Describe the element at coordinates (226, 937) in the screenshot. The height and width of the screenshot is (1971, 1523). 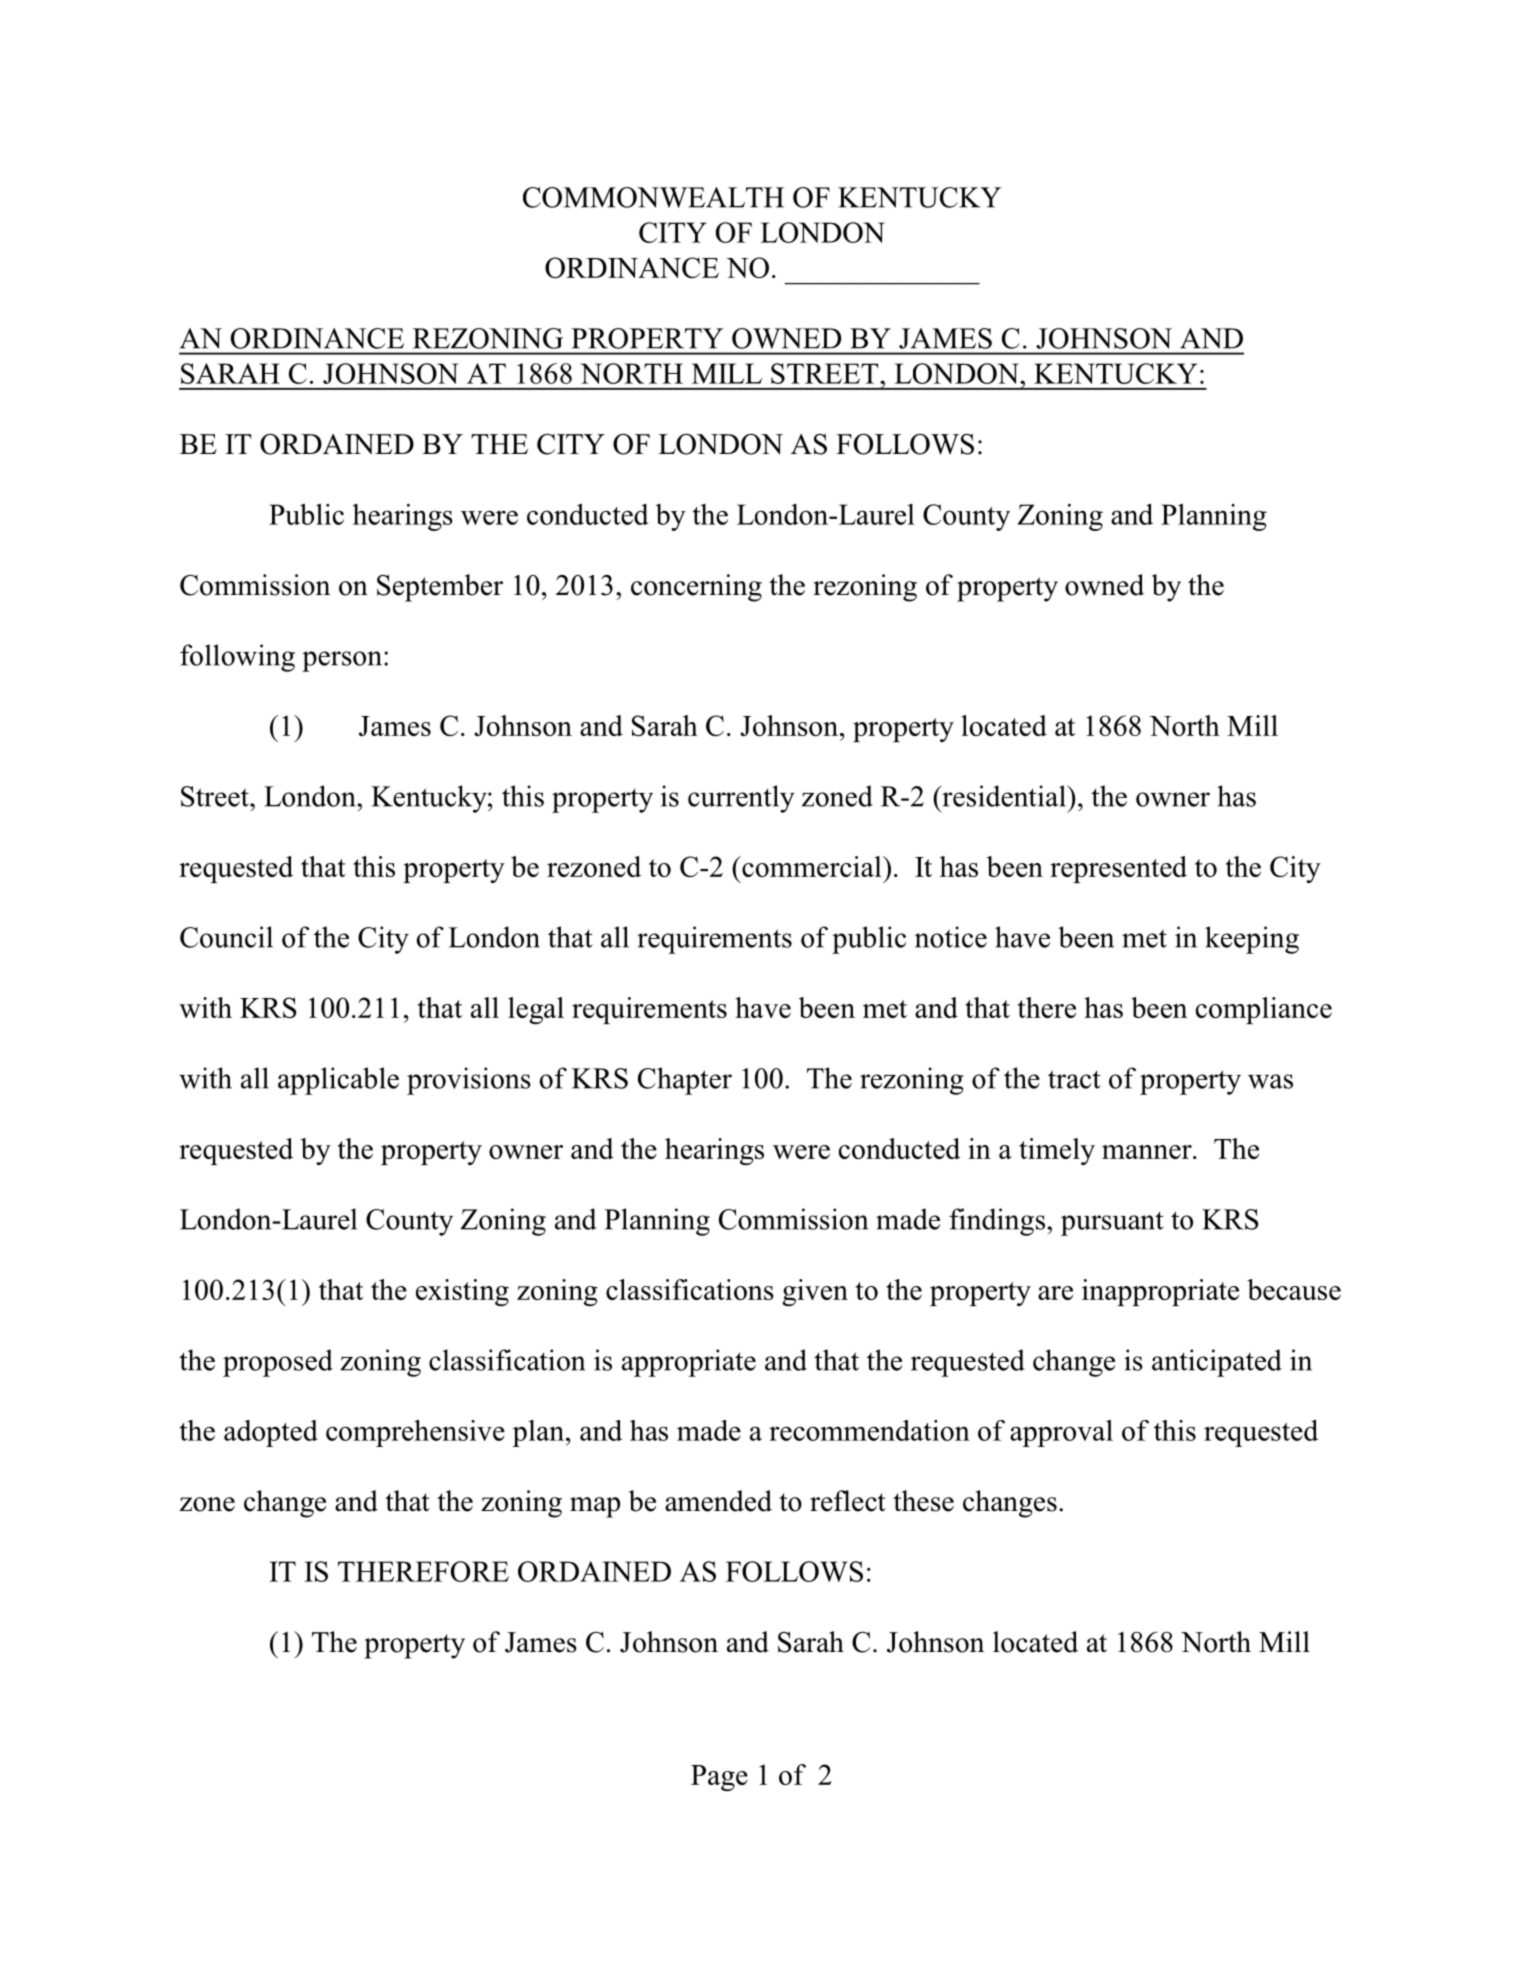
I see `Council` at that location.
